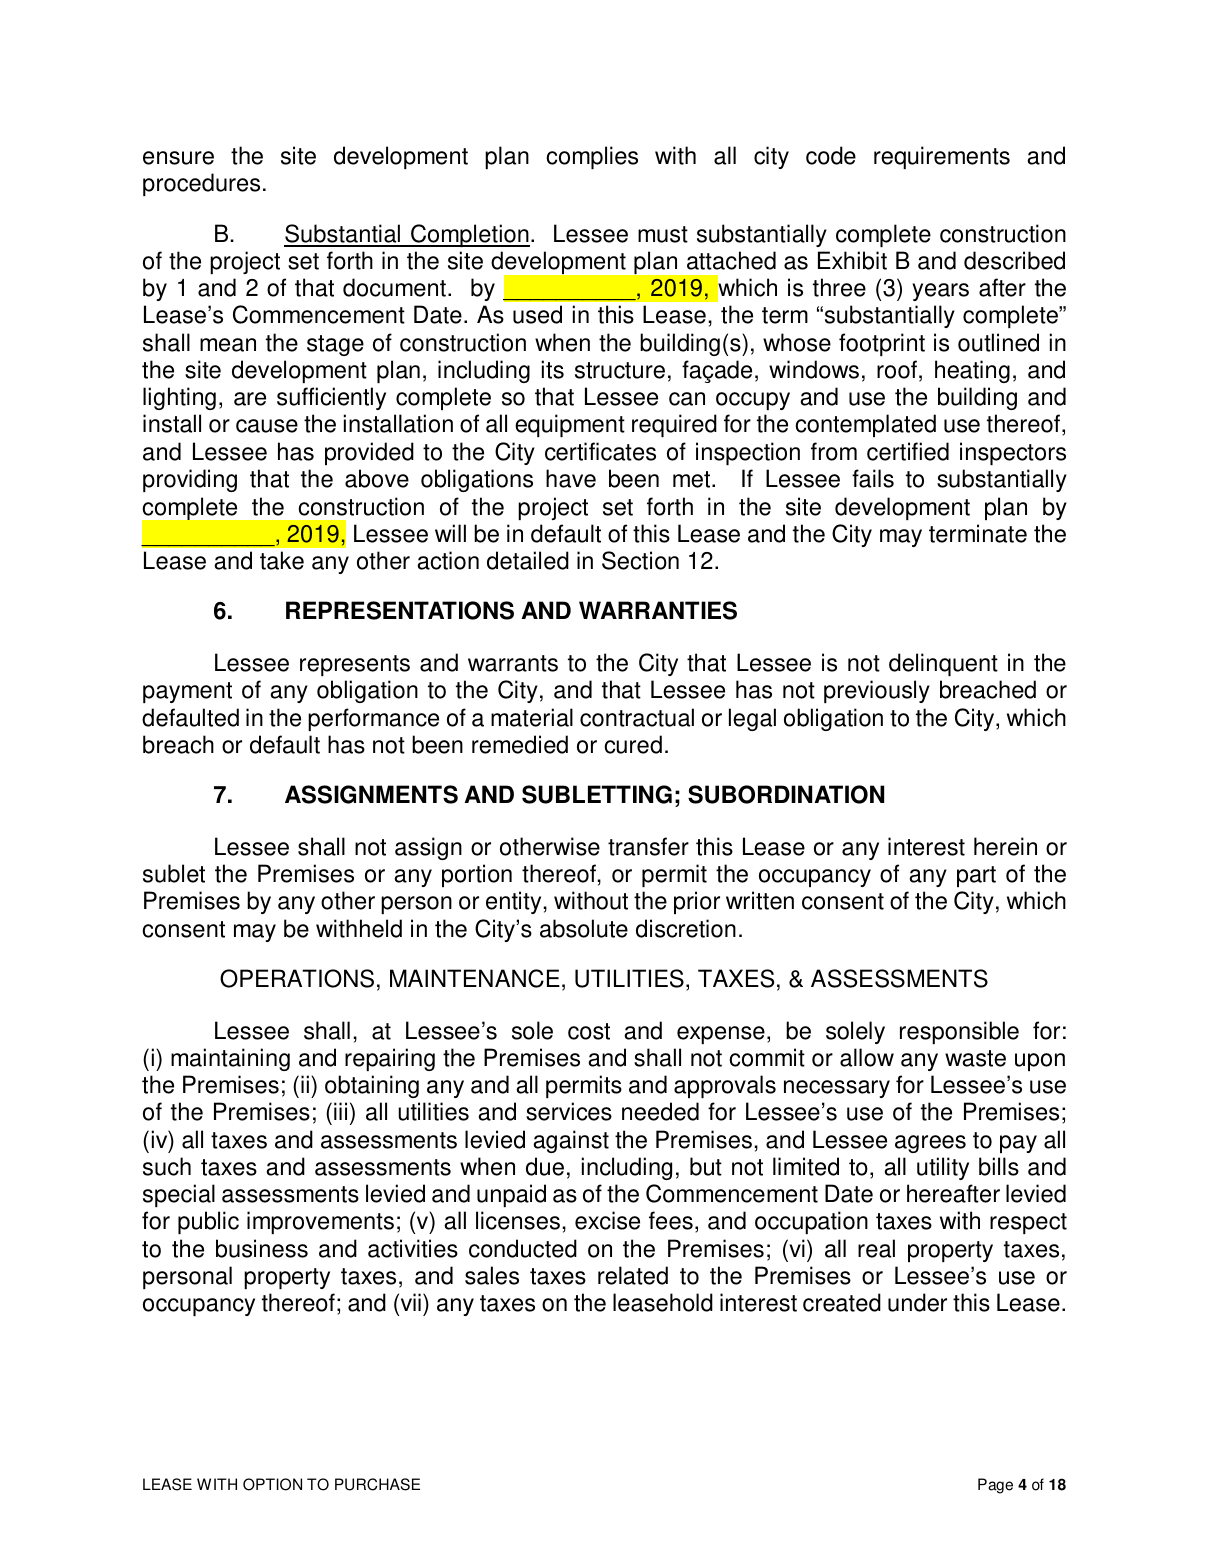  What do you see at coordinates (942, 157) in the screenshot?
I see `requirements` at bounding box center [942, 157].
